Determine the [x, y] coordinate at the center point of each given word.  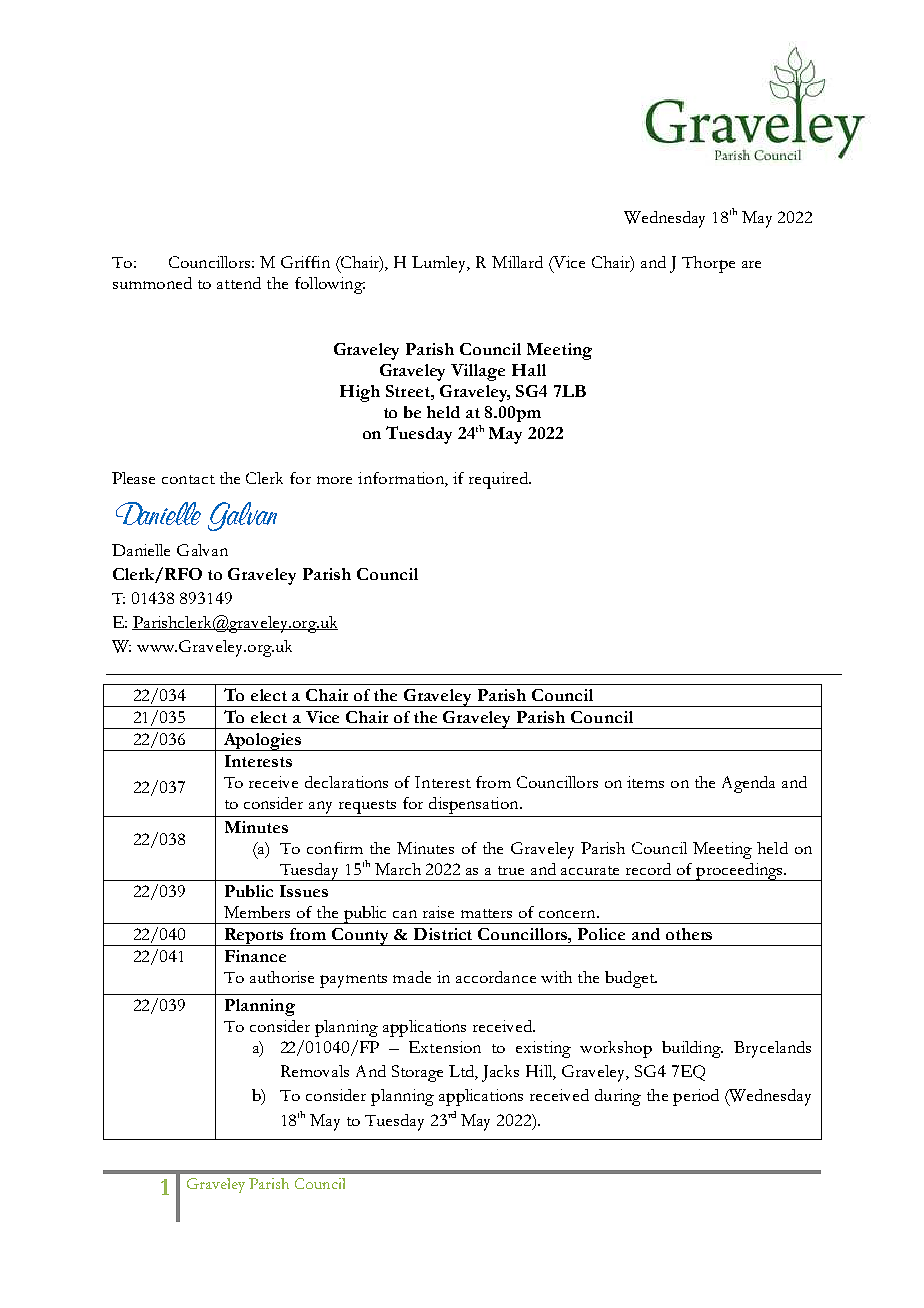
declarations [346, 782]
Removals [315, 1071]
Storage [417, 1073]
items [645, 782]
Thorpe [708, 264]
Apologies [262, 742]
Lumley [440, 264]
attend [239, 283]
